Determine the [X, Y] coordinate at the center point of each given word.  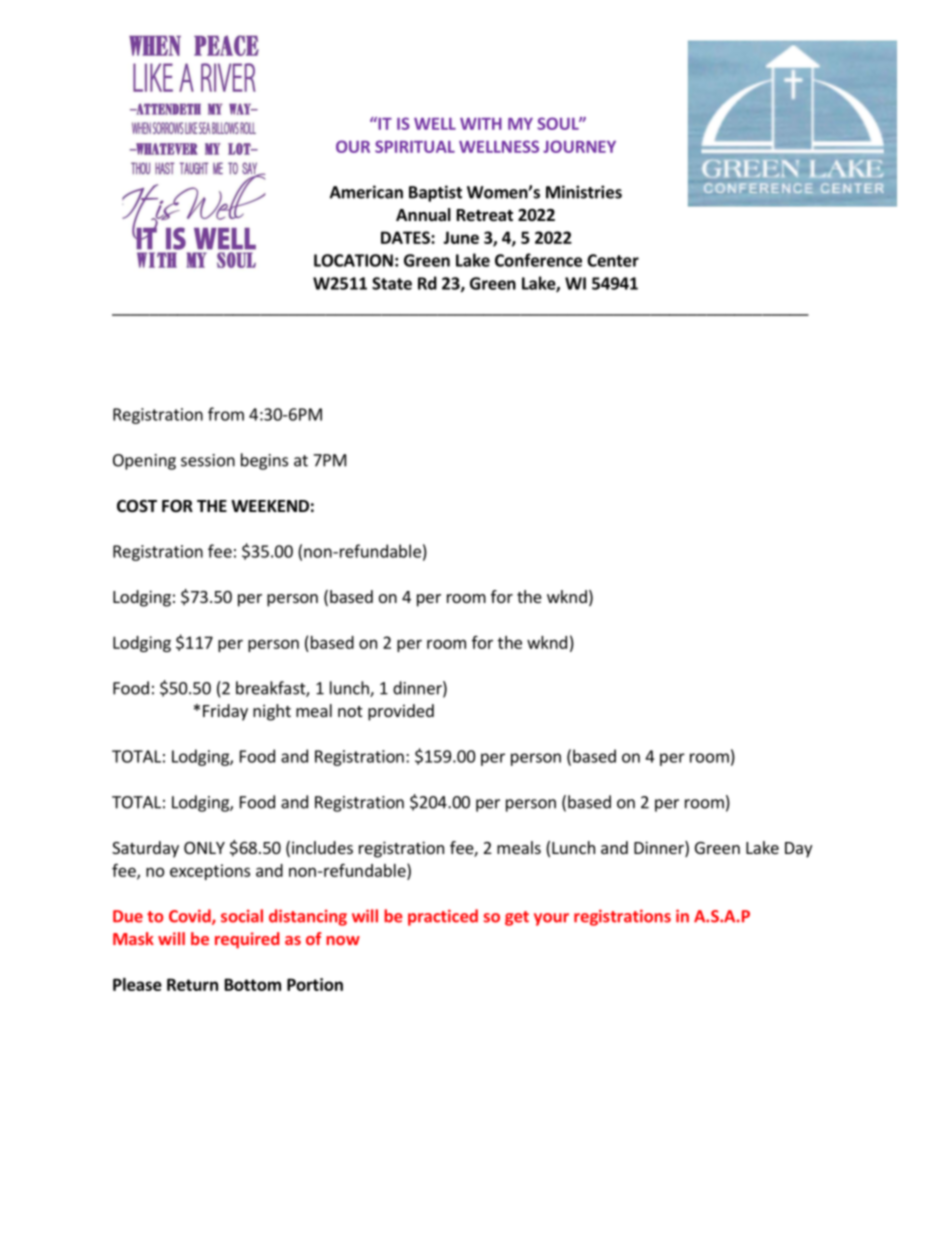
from [226, 414]
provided [401, 712]
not [350, 711]
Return [192, 984]
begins [264, 461]
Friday [225, 712]
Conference [538, 260]
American [366, 192]
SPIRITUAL [415, 146]
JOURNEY [579, 146]
